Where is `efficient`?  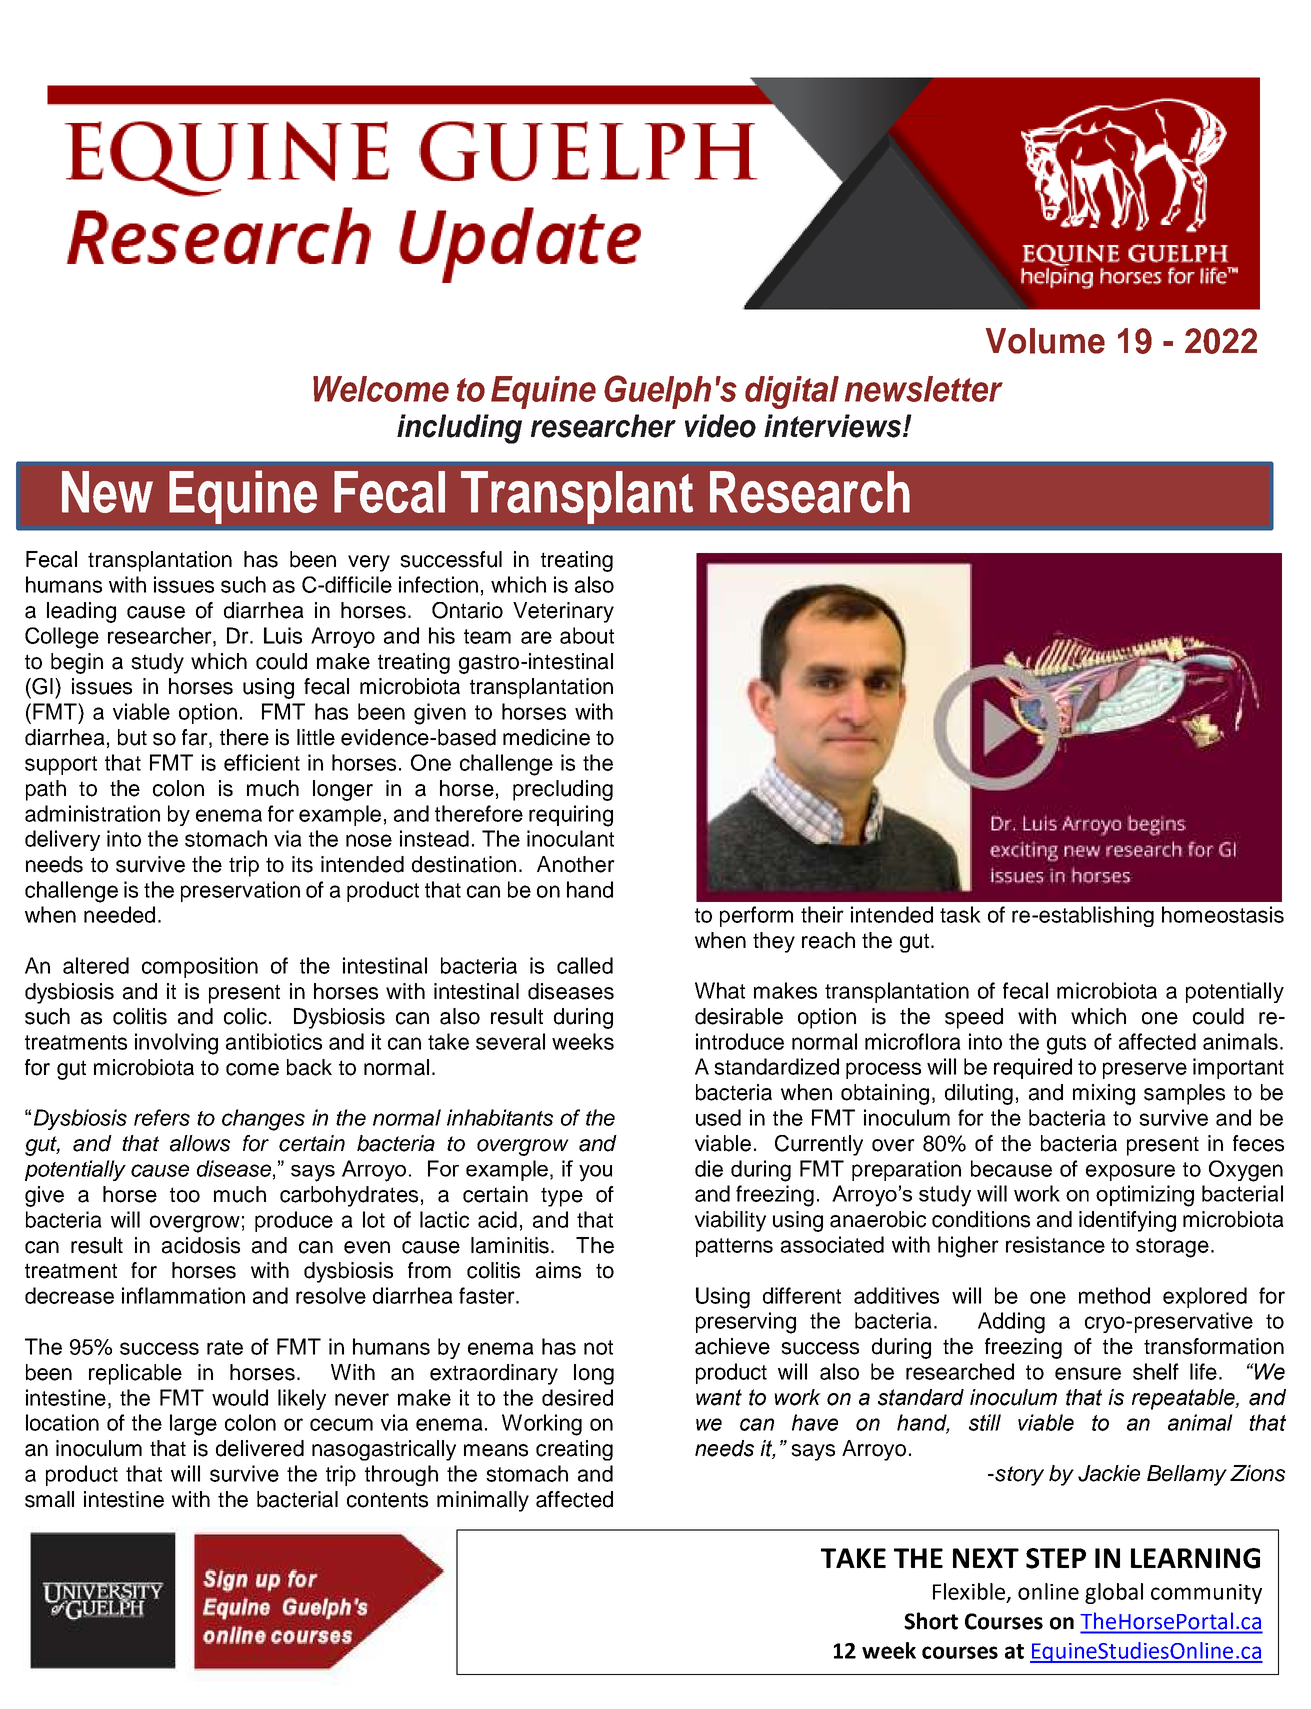
efficient is located at coordinates (262, 762).
